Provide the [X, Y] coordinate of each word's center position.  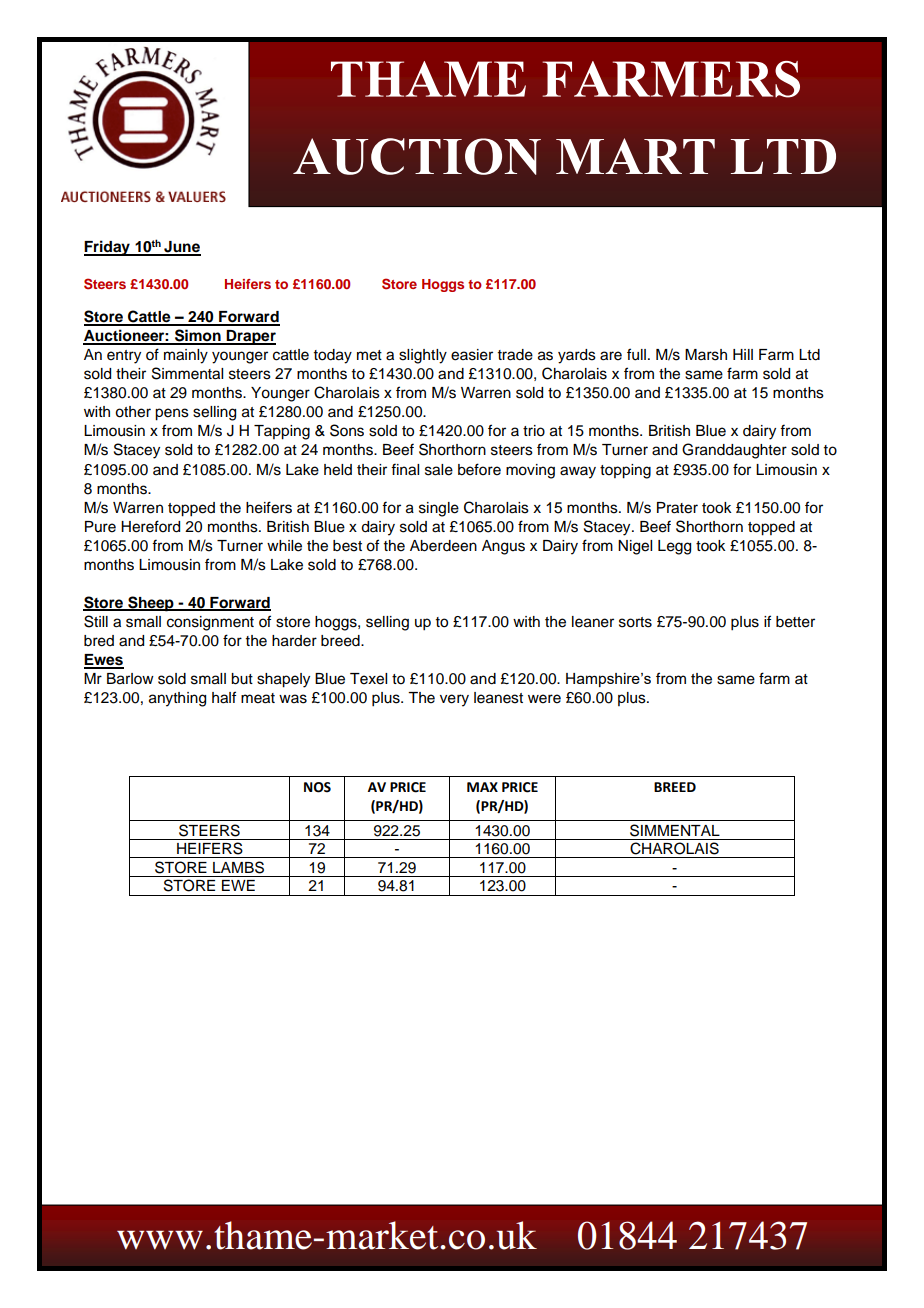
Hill [743, 354]
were [544, 699]
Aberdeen [443, 546]
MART [635, 156]
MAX [482, 787]
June [181, 248]
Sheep [151, 604]
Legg [674, 547]
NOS [317, 787]
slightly [423, 356]
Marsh [706, 355]
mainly [186, 356]
